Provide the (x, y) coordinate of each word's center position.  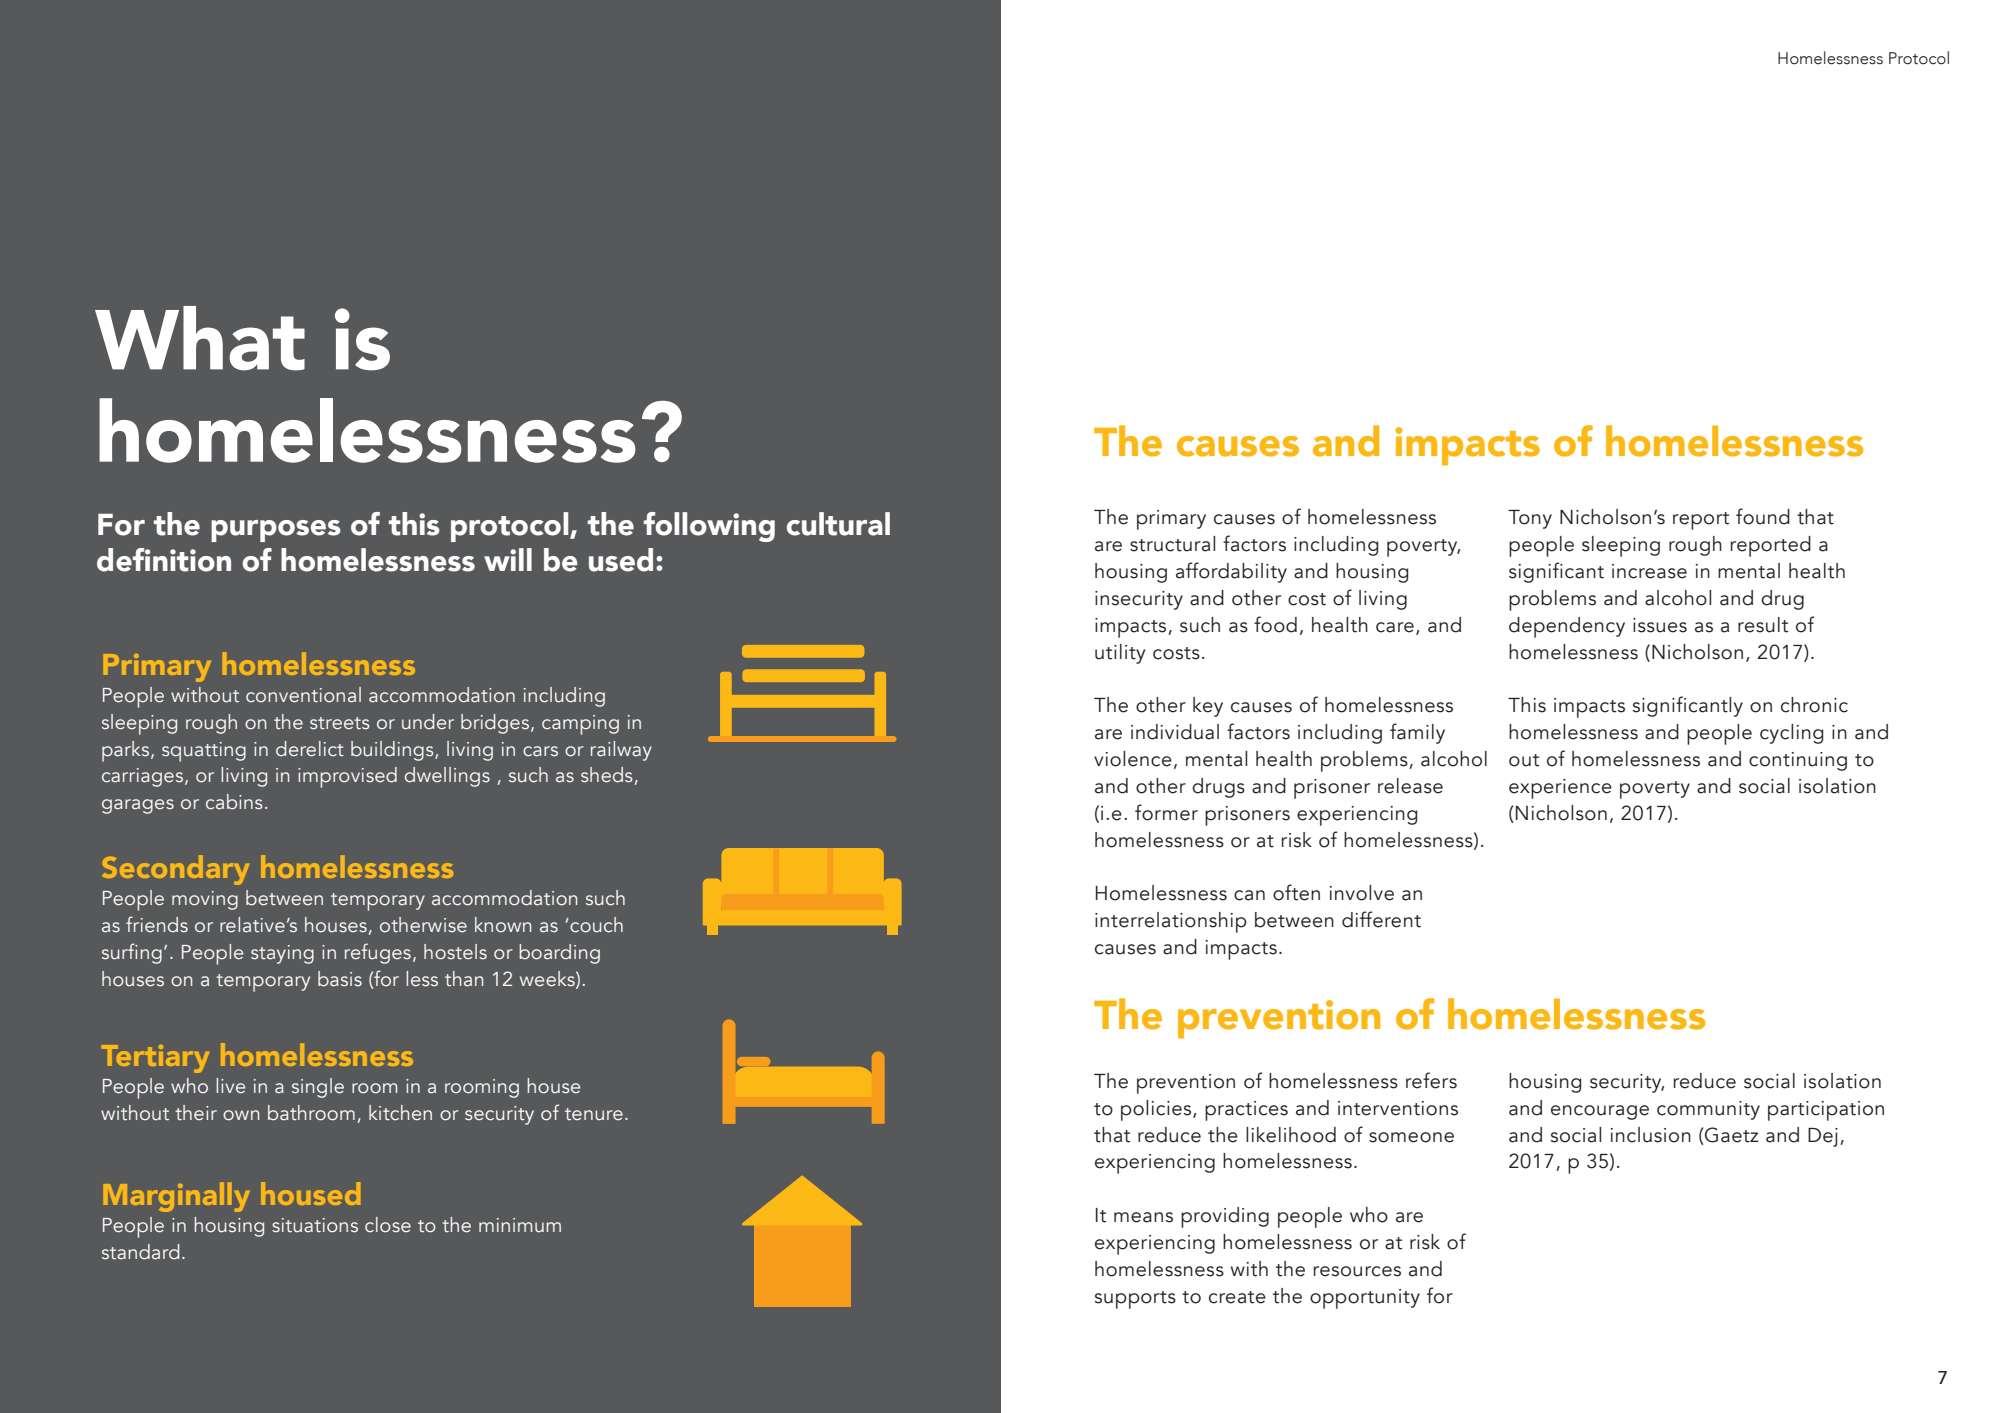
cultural (838, 524)
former (1166, 812)
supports (1135, 1300)
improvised (347, 777)
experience (1560, 789)
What (200, 338)
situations (315, 1225)
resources (1357, 1271)
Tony (1530, 519)
